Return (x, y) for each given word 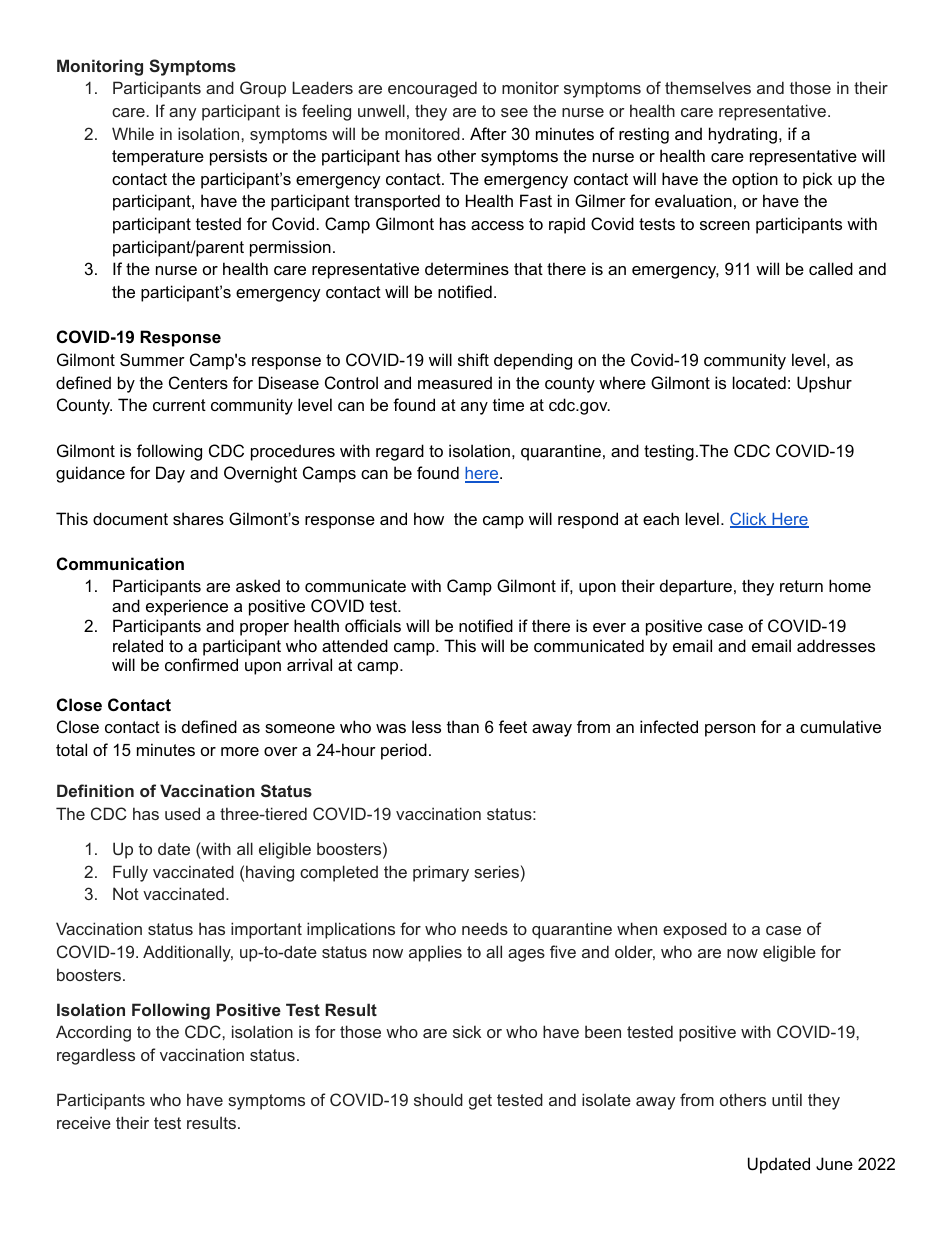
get (480, 1102)
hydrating (744, 135)
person (730, 730)
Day (170, 474)
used (182, 813)
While (133, 133)
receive (84, 1122)
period (404, 751)
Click (749, 520)
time (508, 404)
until (787, 1099)
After (488, 133)
